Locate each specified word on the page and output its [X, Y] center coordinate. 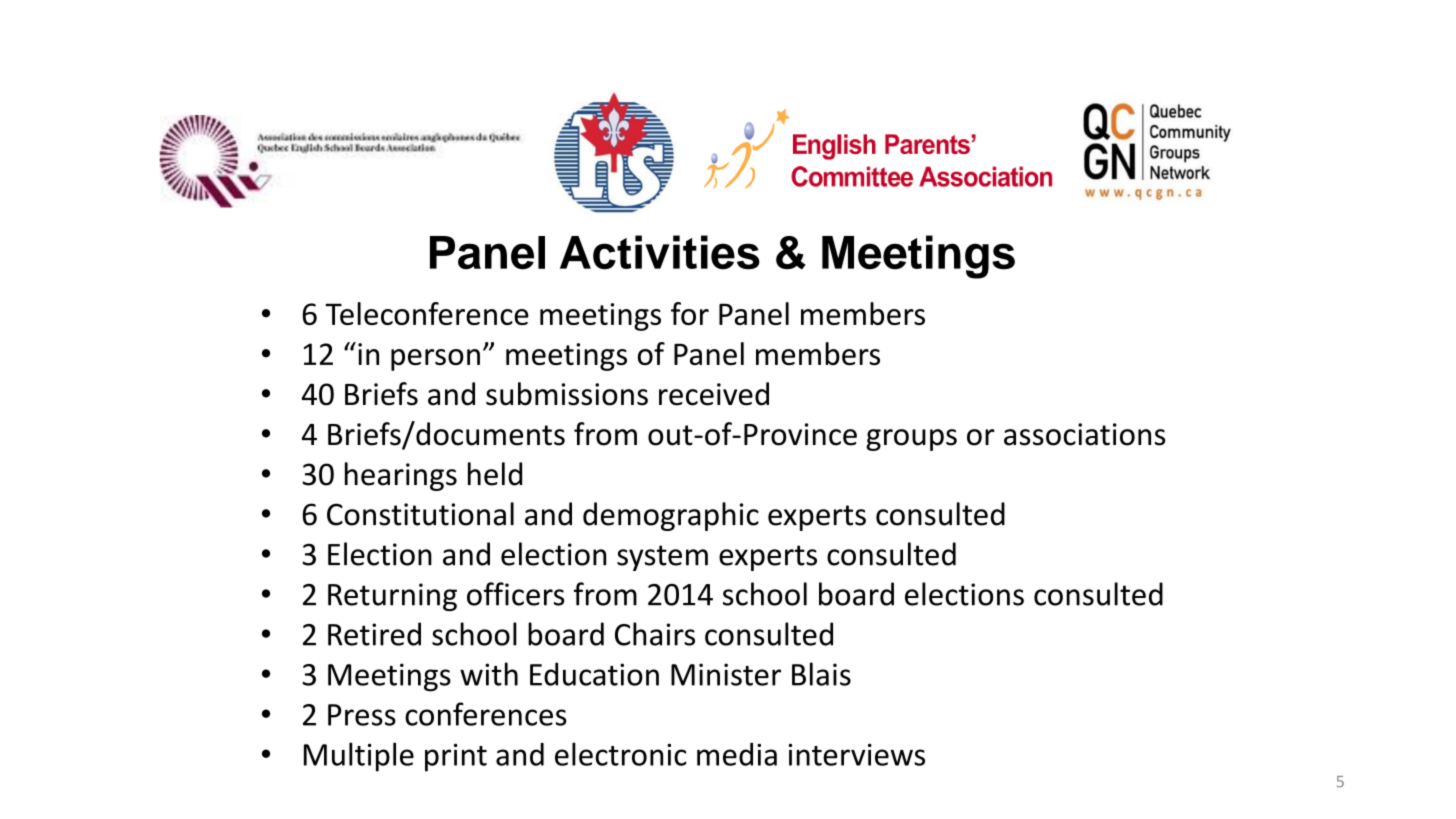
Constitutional [420, 514]
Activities [660, 252]
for [690, 313]
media [737, 754]
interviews [857, 754]
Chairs [655, 634]
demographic [671, 516]
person [435, 360]
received [714, 394]
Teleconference [427, 313]
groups [911, 440]
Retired [374, 634]
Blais [821, 674]
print [456, 758]
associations [1084, 434]
